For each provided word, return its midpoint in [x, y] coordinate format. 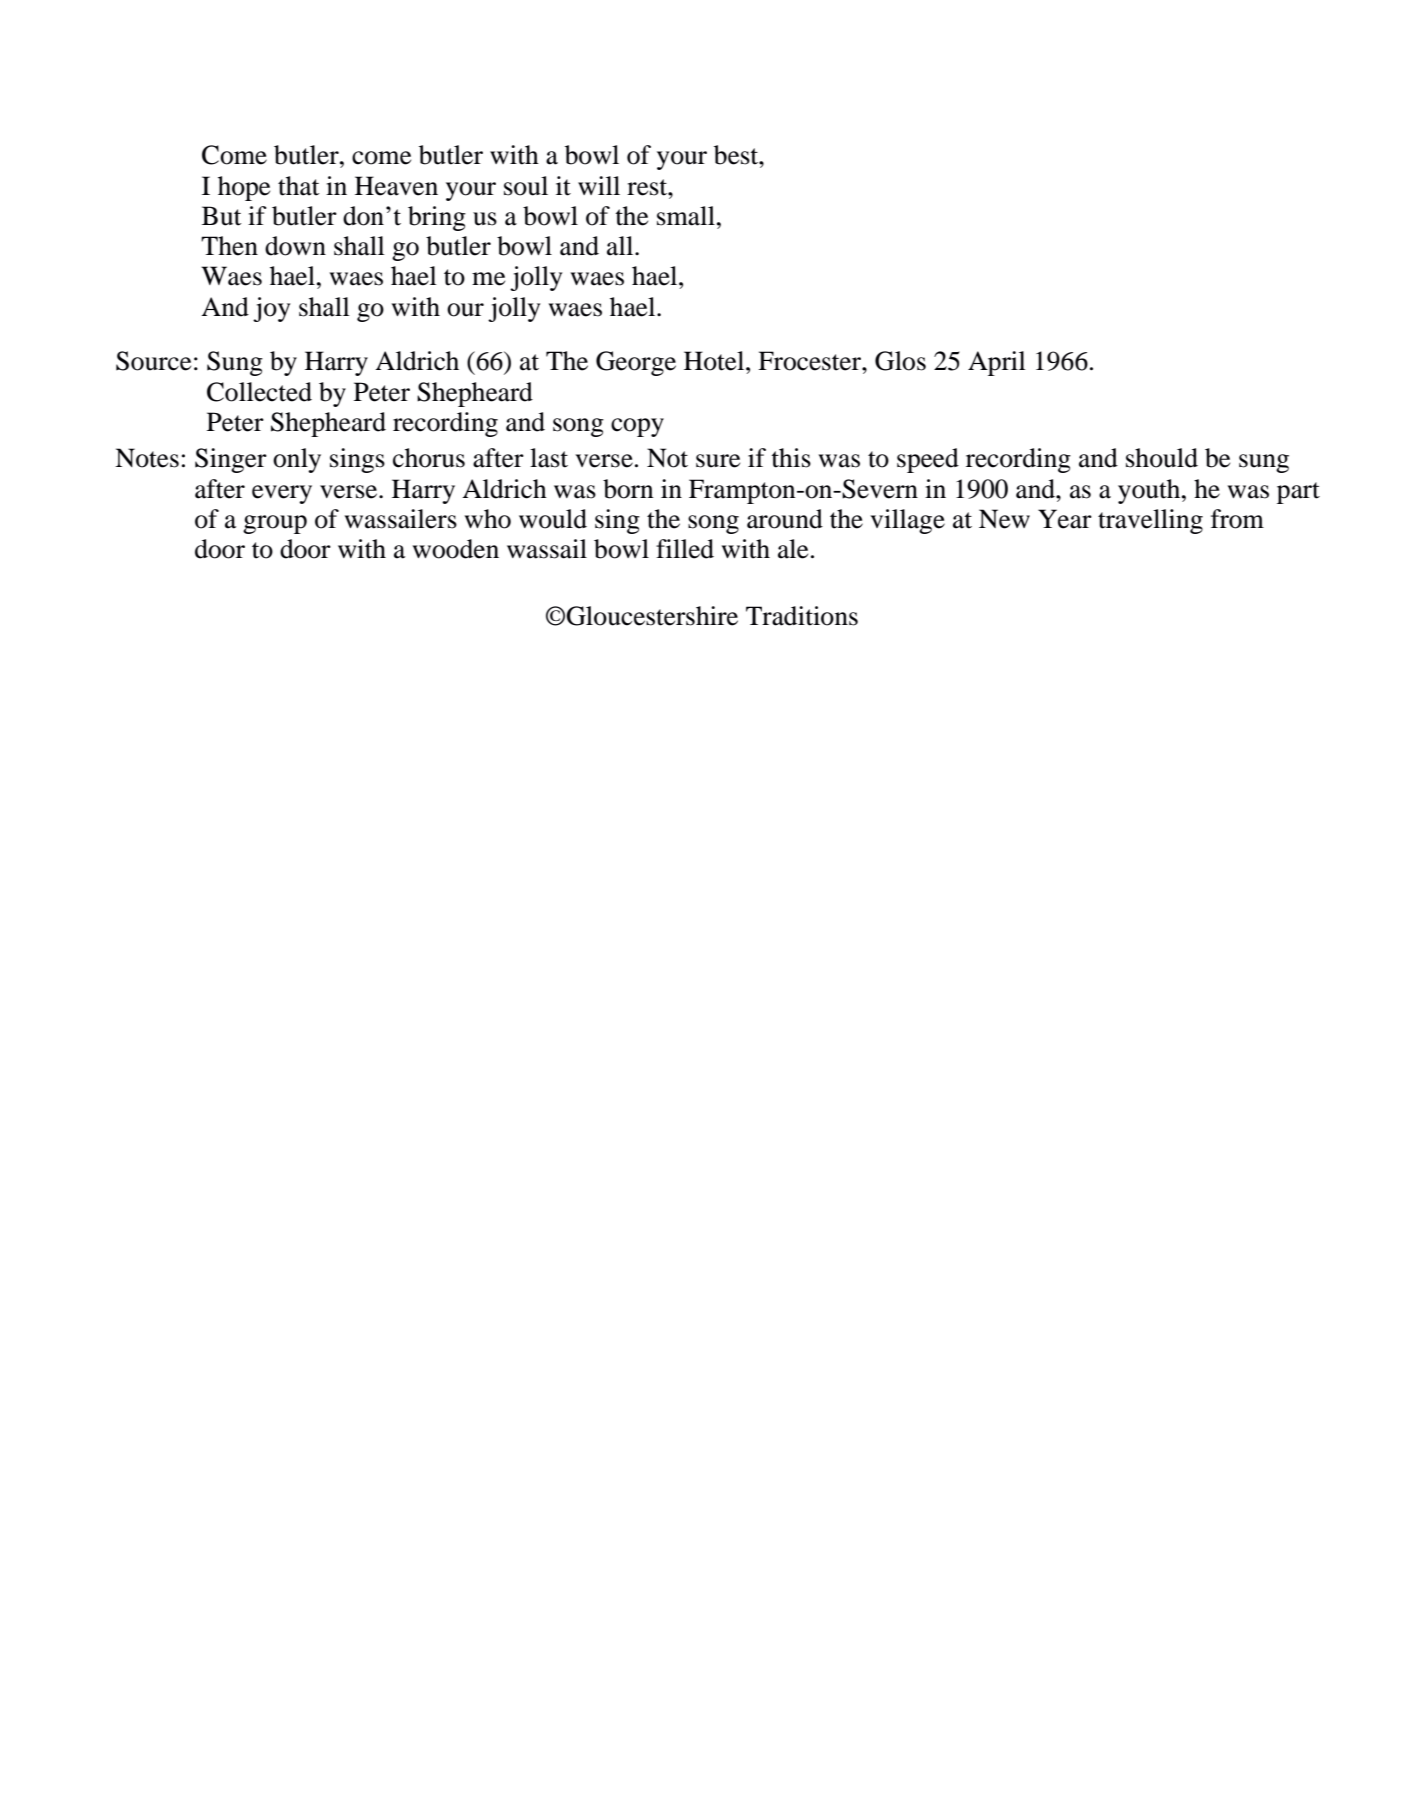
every [282, 494]
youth [1150, 491]
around [785, 519]
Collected [259, 392]
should [1162, 458]
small [686, 216]
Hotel [715, 361]
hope [244, 188]
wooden [456, 549]
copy [637, 427]
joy [271, 309]
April [997, 363]
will [599, 185]
